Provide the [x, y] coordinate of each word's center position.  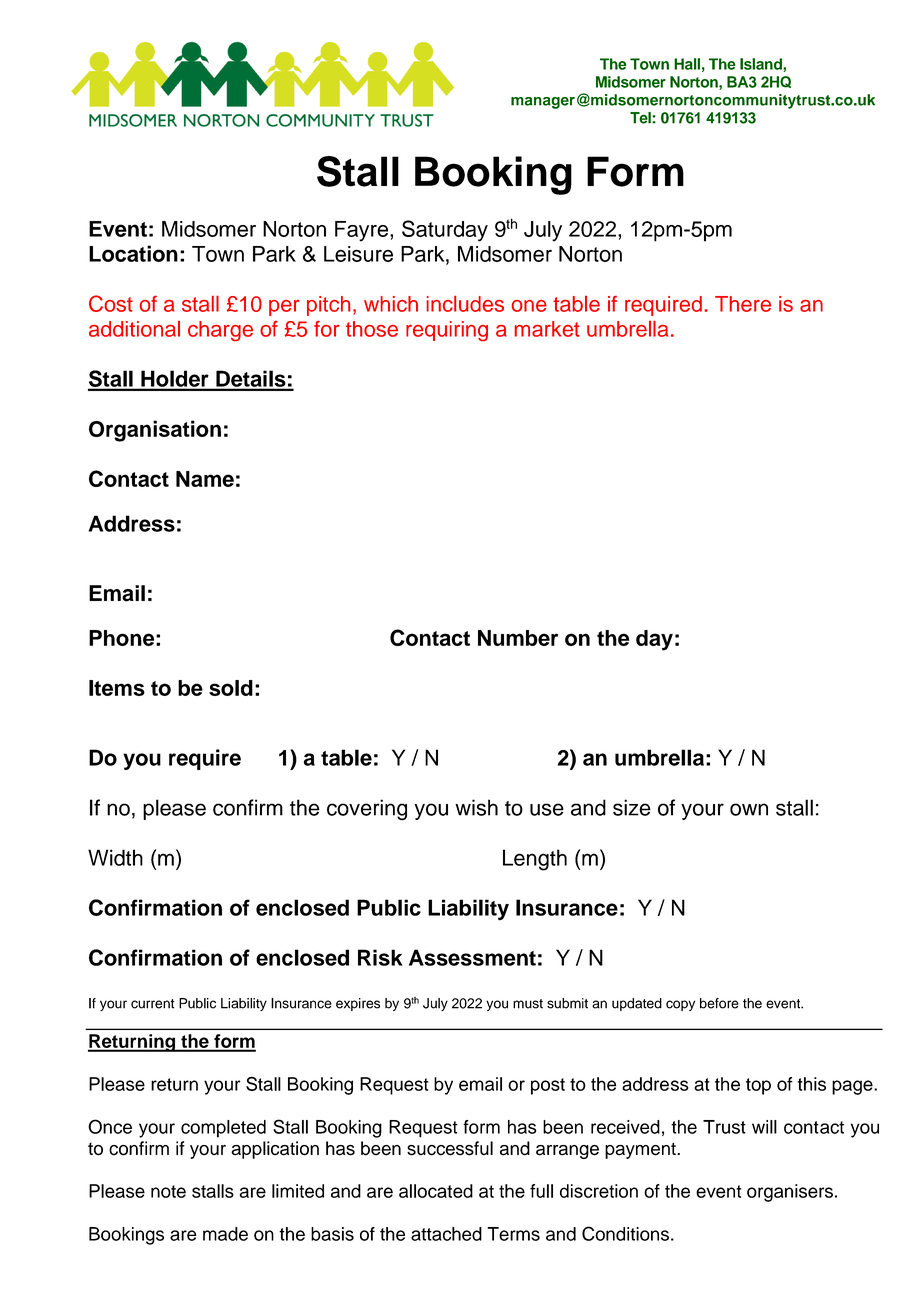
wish [476, 807]
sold [231, 688]
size [632, 807]
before [719, 1003]
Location [133, 253]
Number [518, 638]
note [168, 1191]
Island [762, 64]
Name [205, 479]
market [547, 329]
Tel [641, 118]
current [153, 1004]
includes [465, 304]
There [743, 304]
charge [220, 331]
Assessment [472, 957]
